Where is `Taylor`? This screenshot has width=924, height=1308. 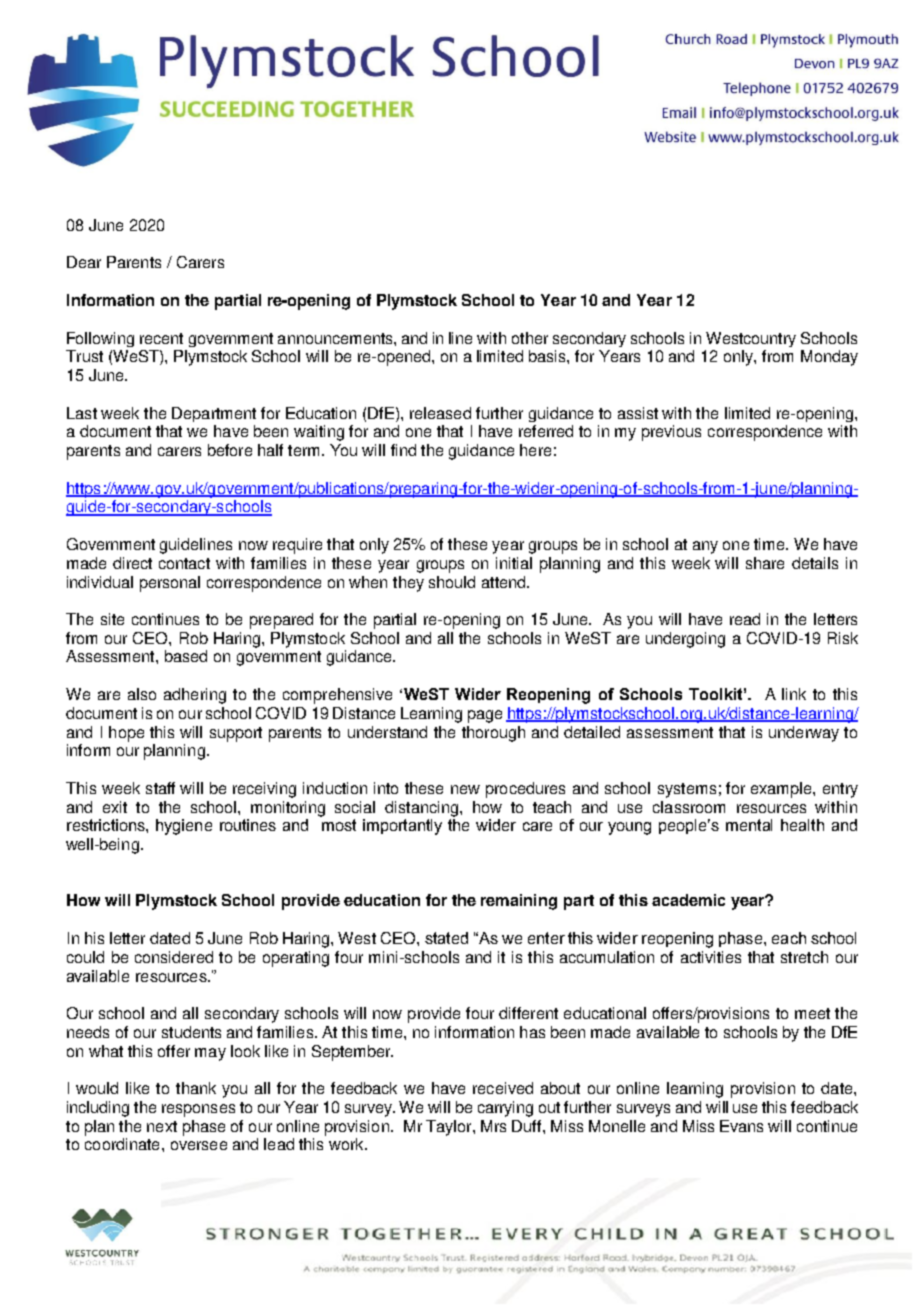 Taylor is located at coordinates (450, 1128).
